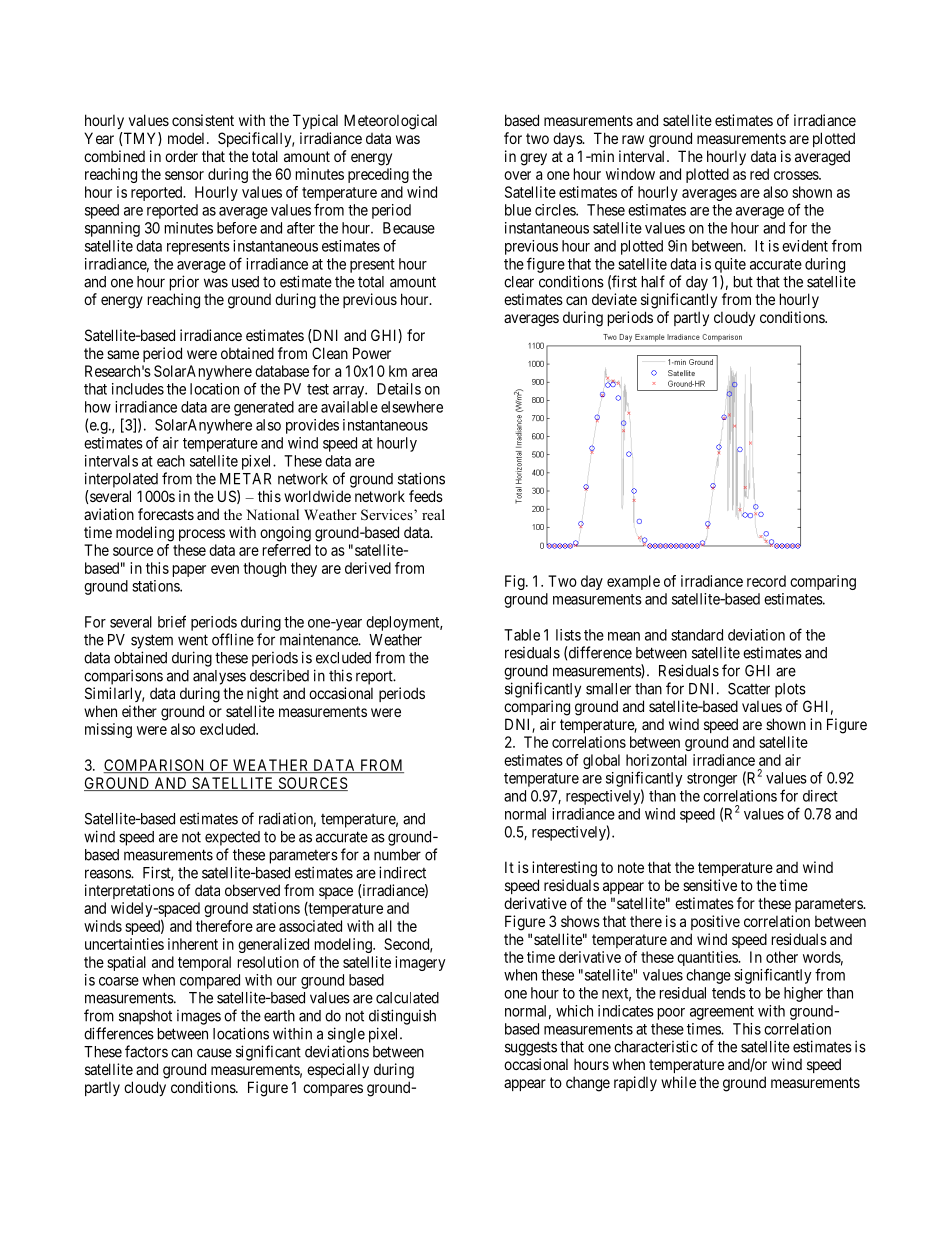 The image size is (952, 1233). What do you see at coordinates (678, 1082) in the image?
I see `while` at bounding box center [678, 1082].
